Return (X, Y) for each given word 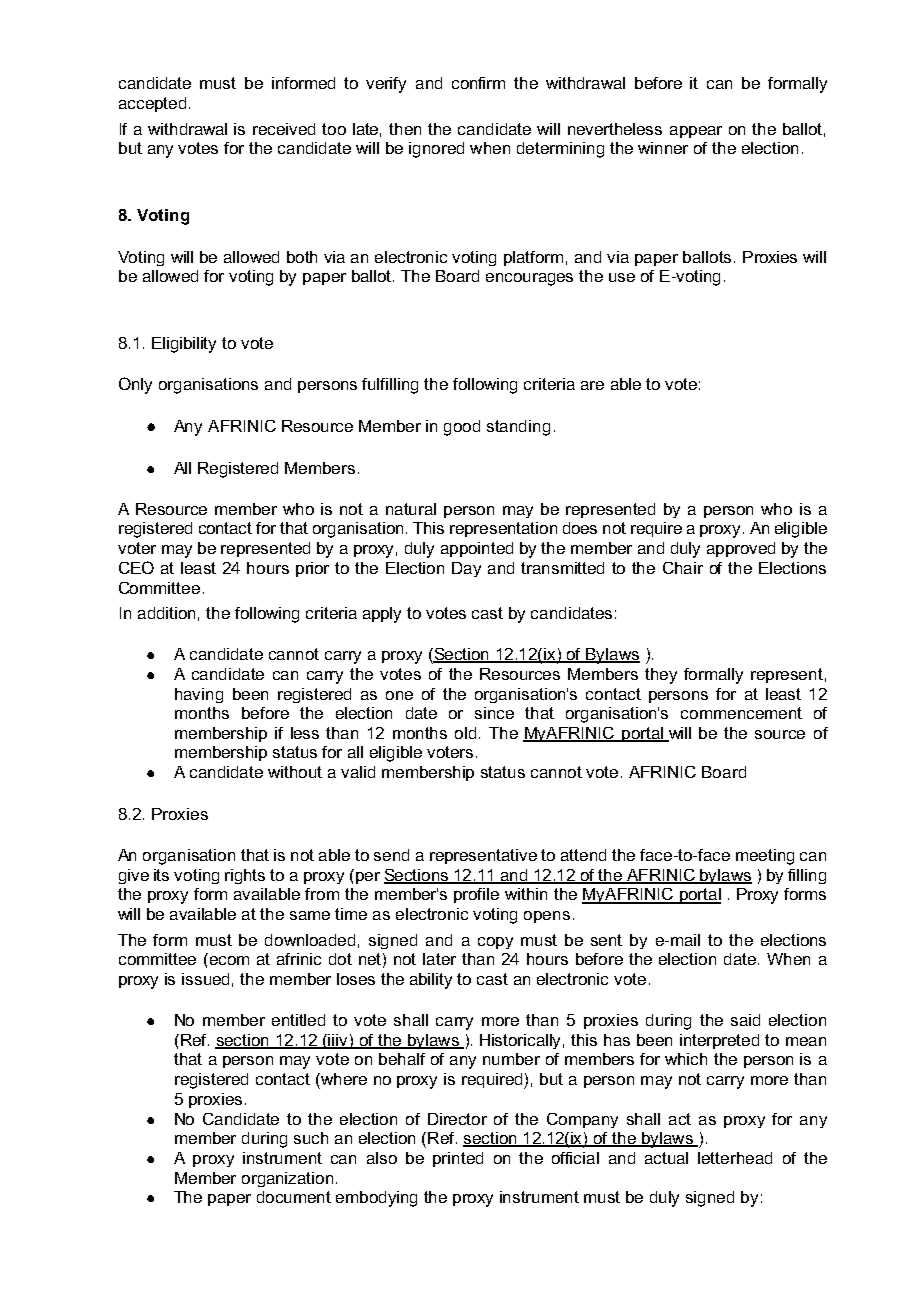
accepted (152, 104)
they (661, 676)
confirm (478, 83)
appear (696, 132)
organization (287, 1179)
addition (166, 613)
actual (666, 1158)
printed (458, 1159)
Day (466, 569)
